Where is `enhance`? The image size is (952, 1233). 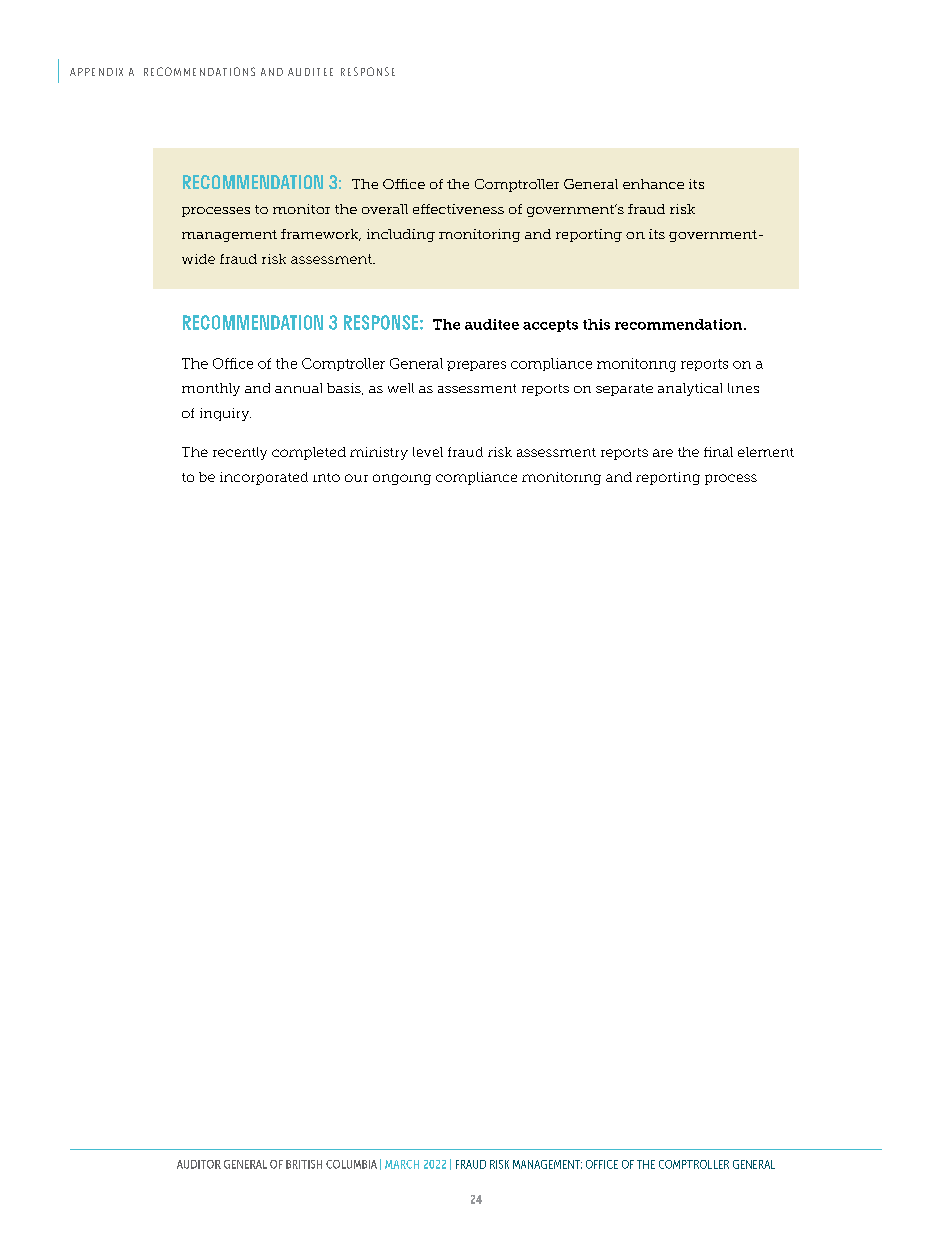
enhance is located at coordinates (653, 184).
